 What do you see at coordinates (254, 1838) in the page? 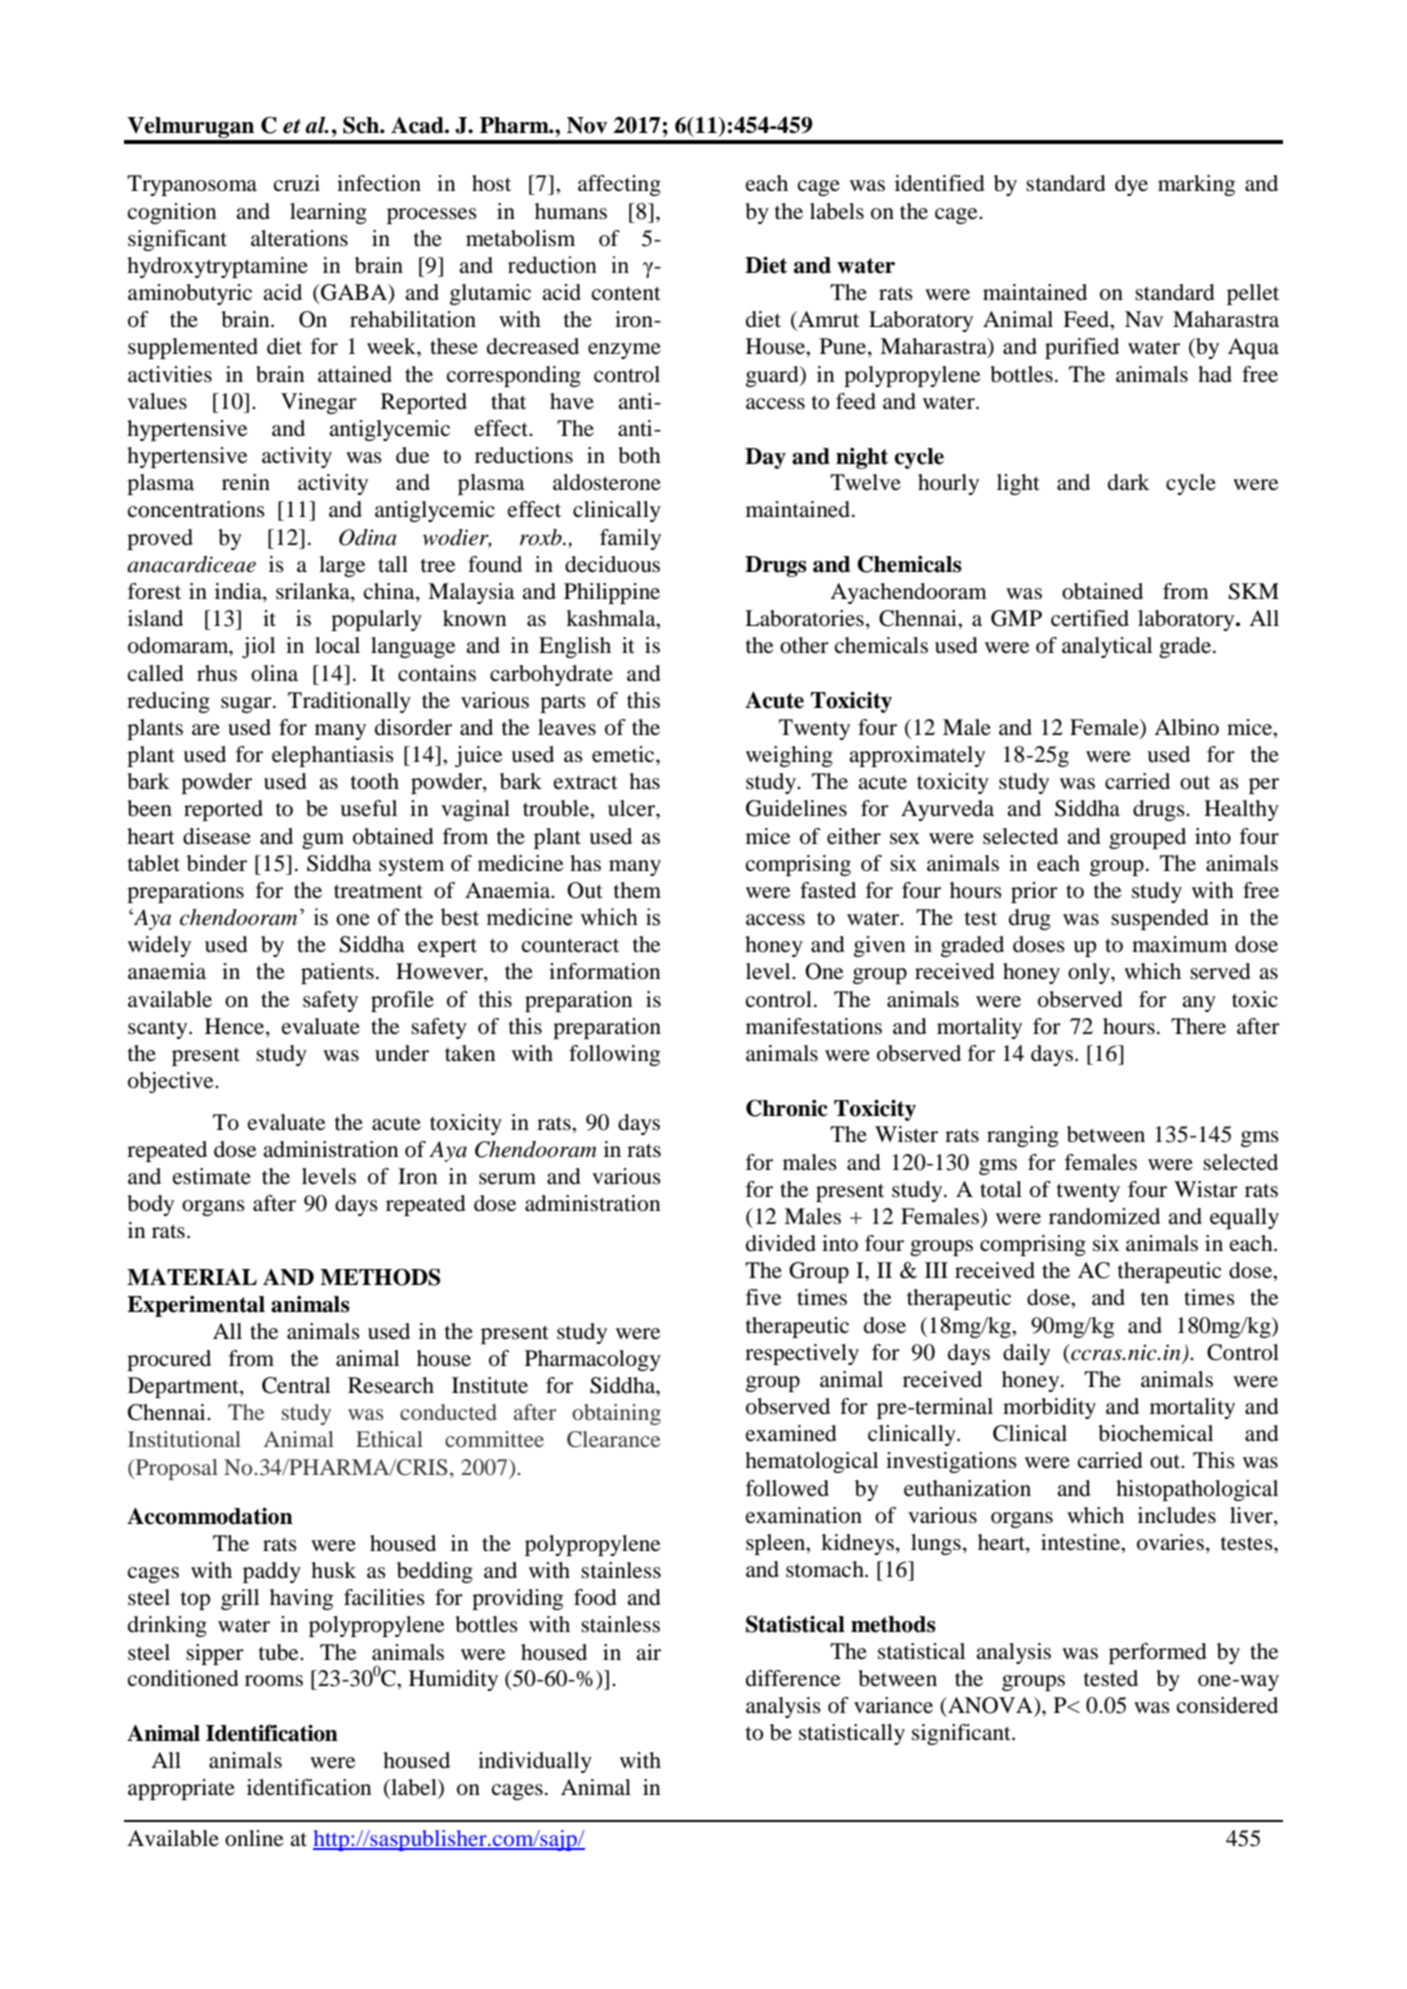
I see `online` at bounding box center [254, 1838].
